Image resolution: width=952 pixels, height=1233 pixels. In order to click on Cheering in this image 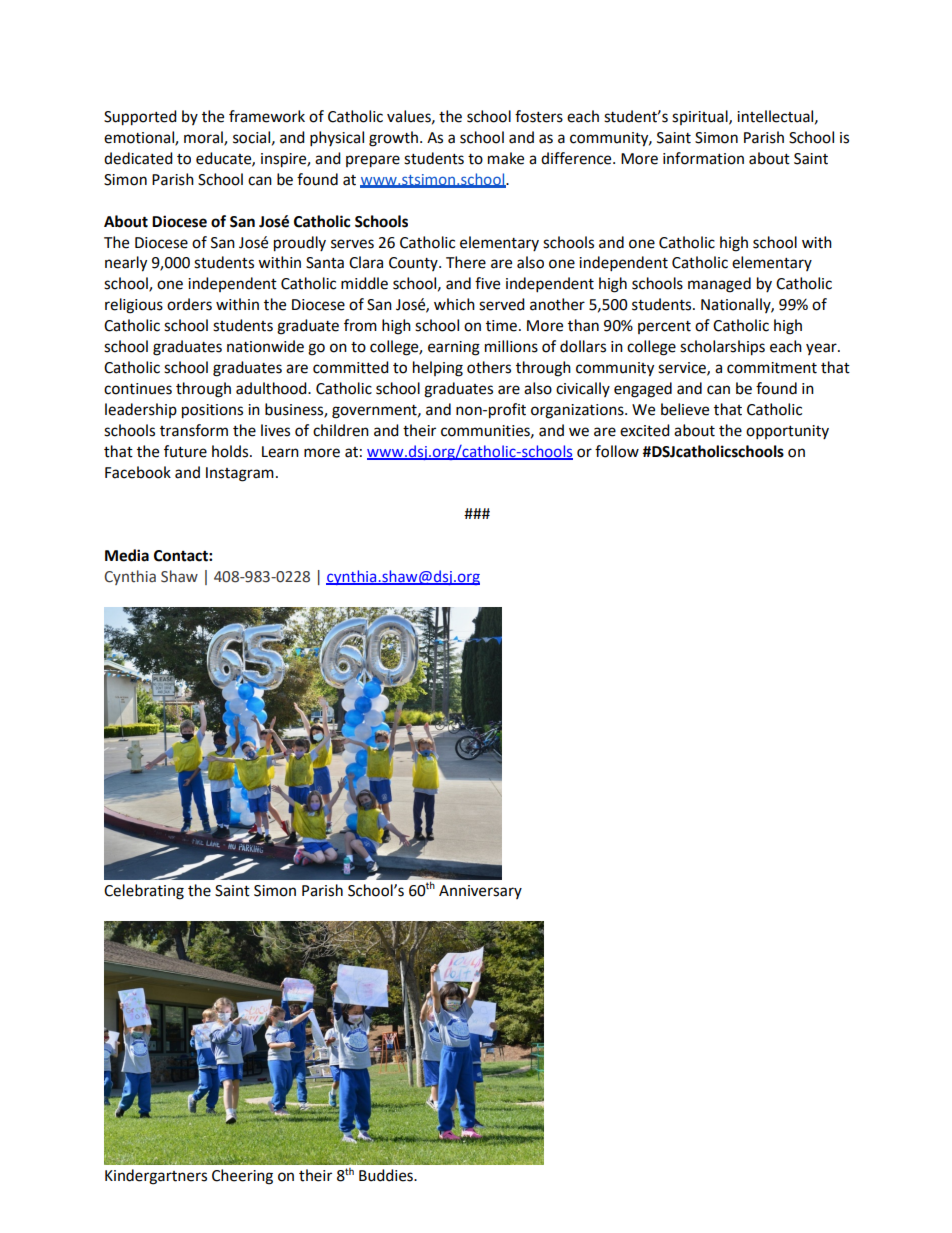, I will do `click(242, 1177)`.
